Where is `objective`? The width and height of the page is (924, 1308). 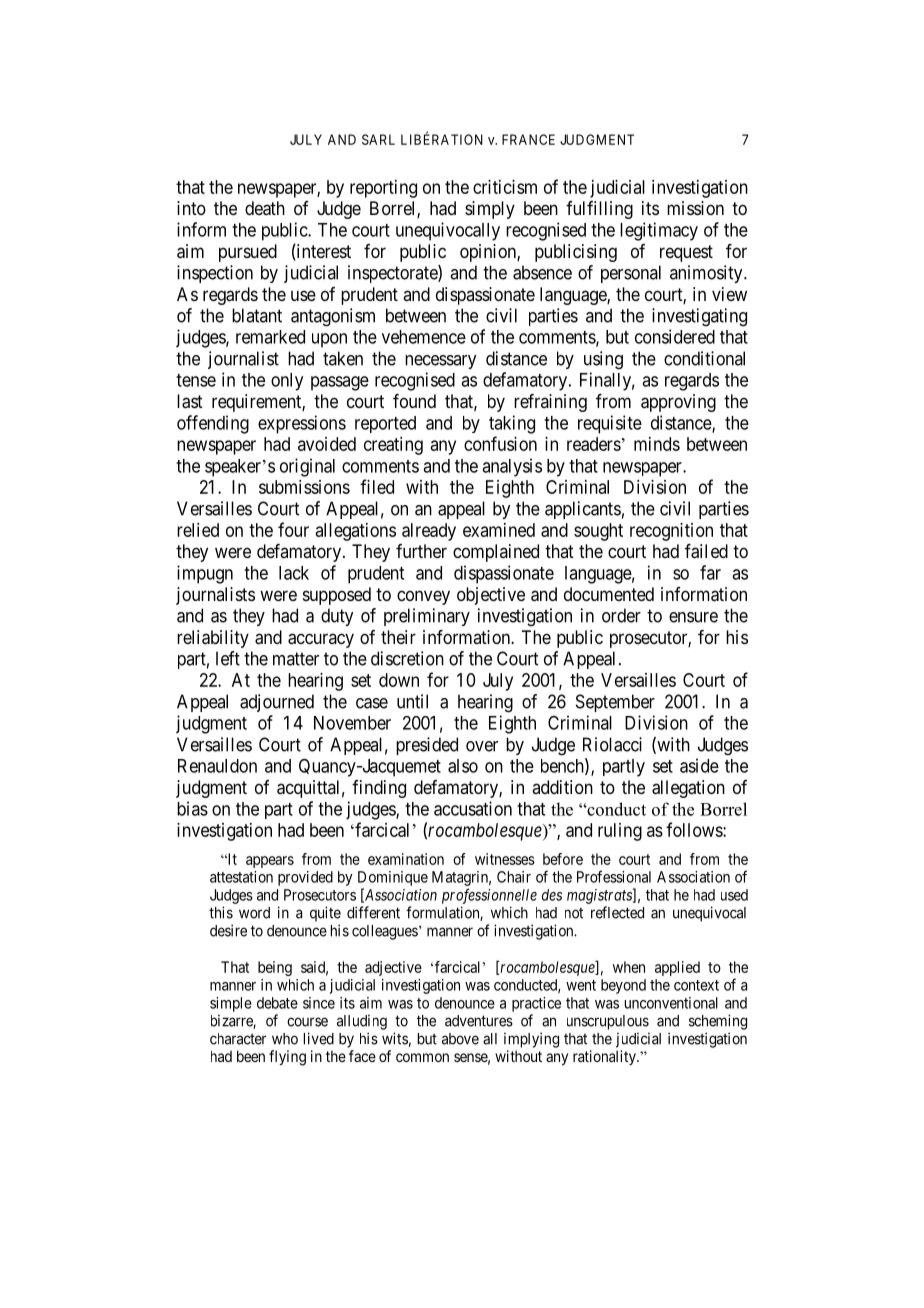 objective is located at coordinates (491, 596).
